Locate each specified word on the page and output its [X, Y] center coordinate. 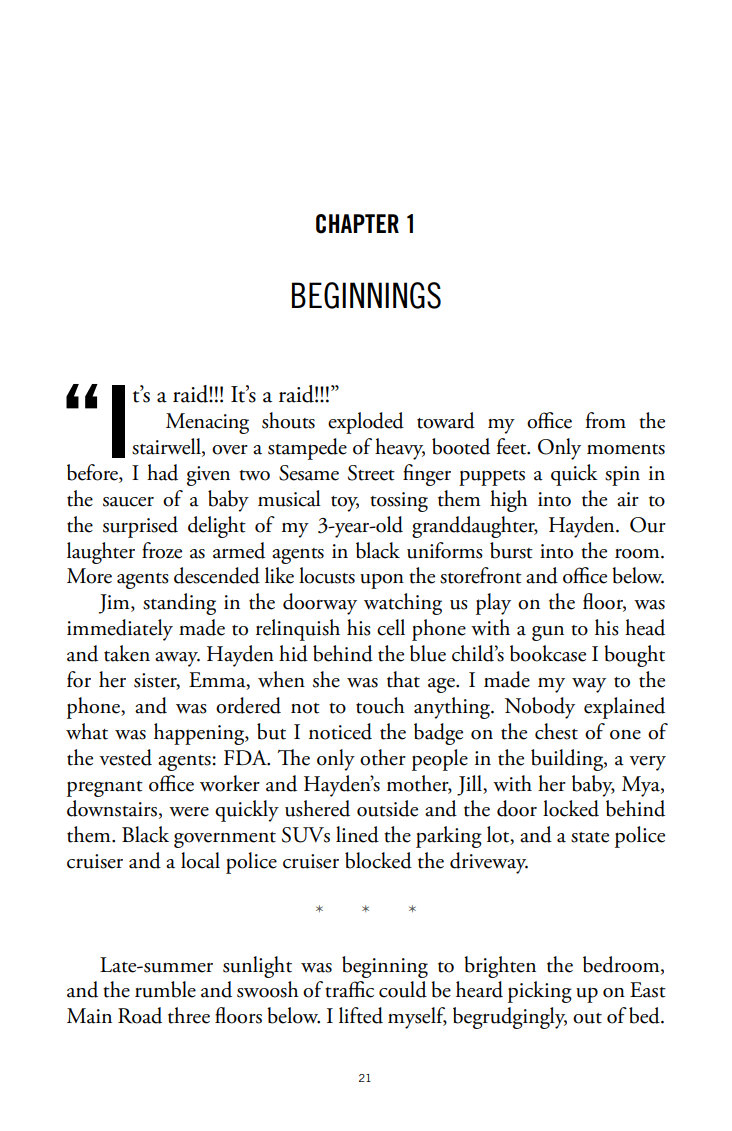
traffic [349, 989]
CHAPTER [357, 224]
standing [179, 604]
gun [548, 633]
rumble [165, 989]
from [606, 420]
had [162, 472]
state [590, 837]
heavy [400, 449]
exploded [366, 423]
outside [387, 808]
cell [391, 627]
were [189, 812]
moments [626, 449]
